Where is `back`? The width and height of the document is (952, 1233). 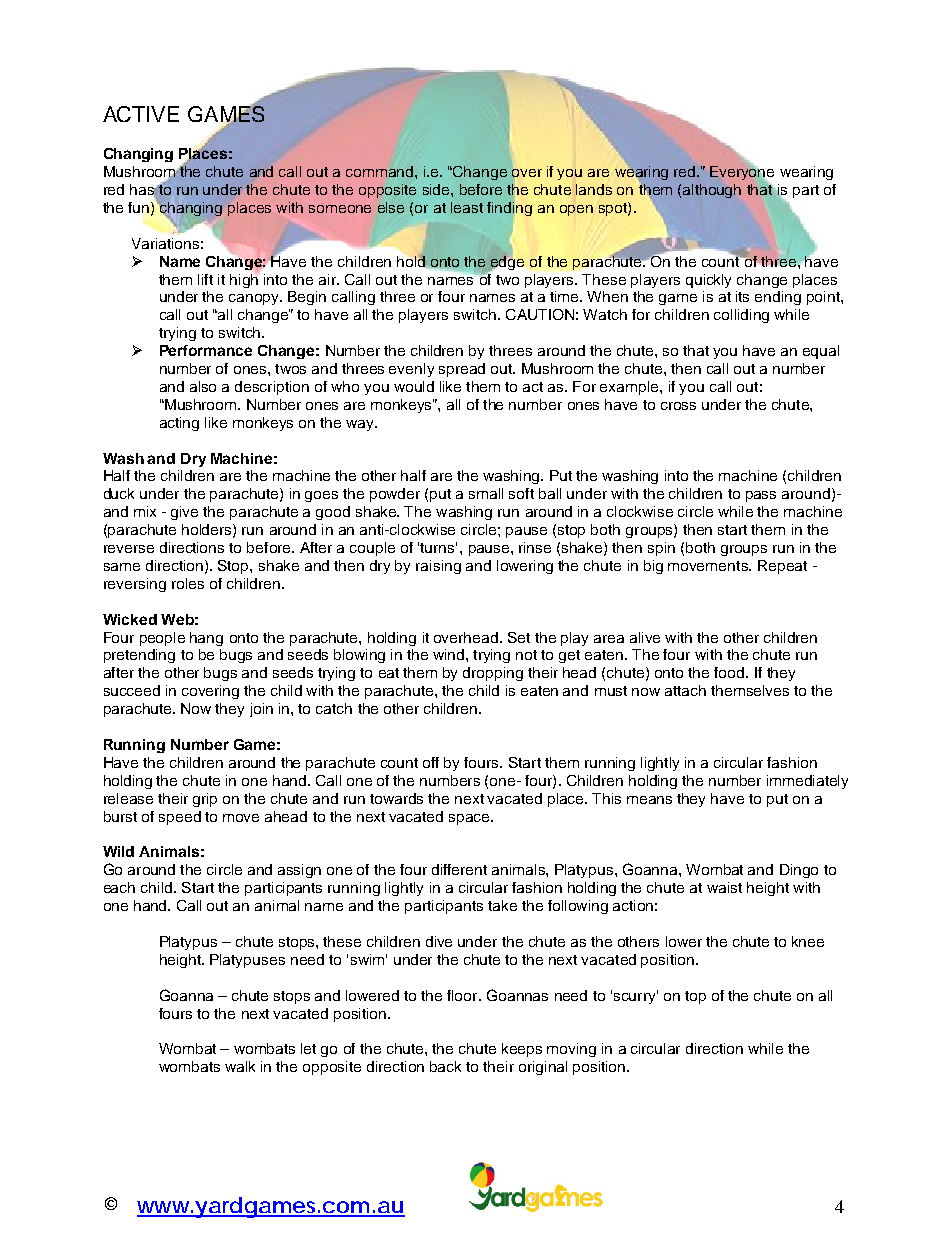 back is located at coordinates (445, 1066).
